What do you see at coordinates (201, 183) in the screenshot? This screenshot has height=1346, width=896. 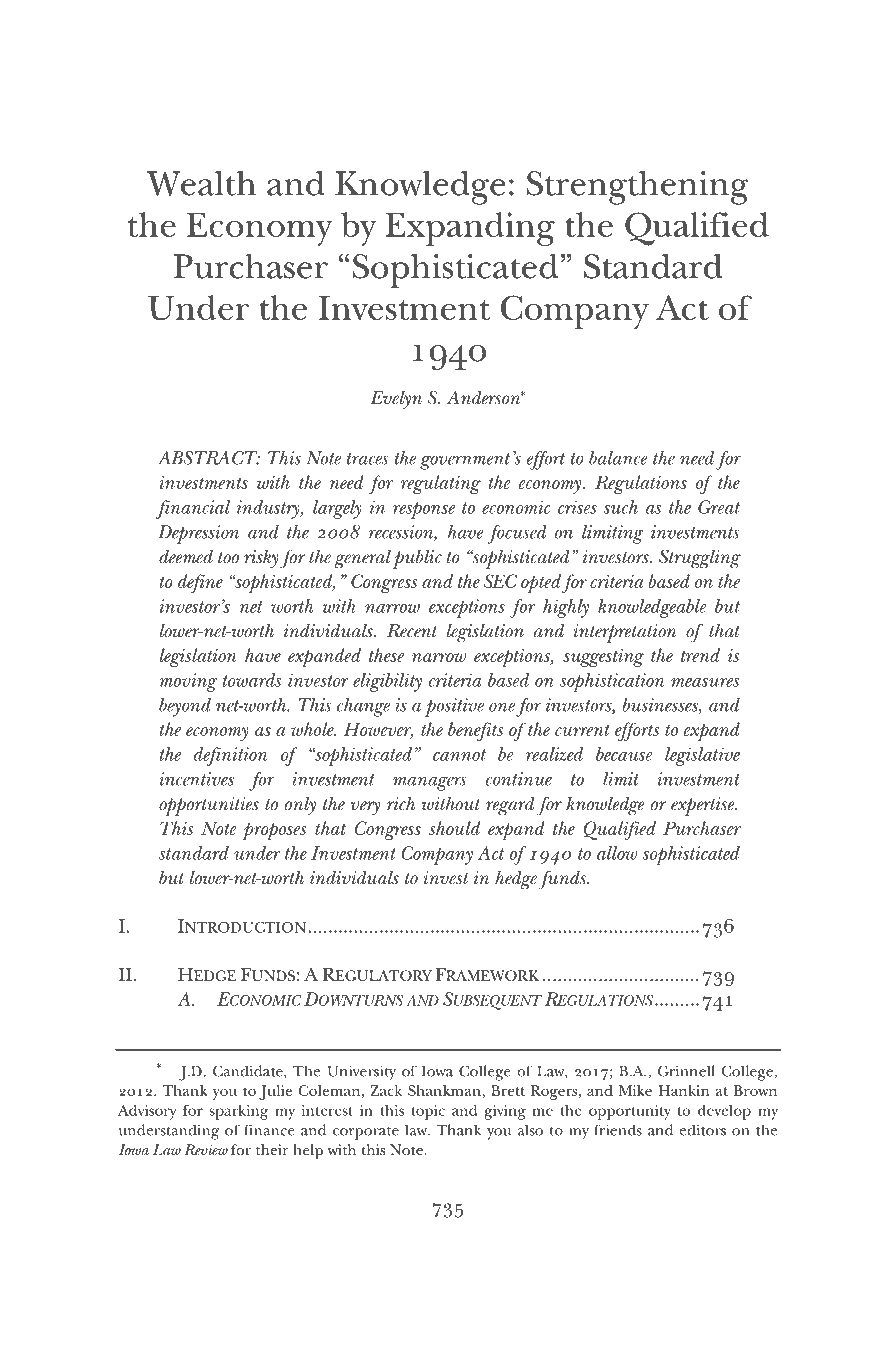 I see `Wealth` at bounding box center [201, 183].
